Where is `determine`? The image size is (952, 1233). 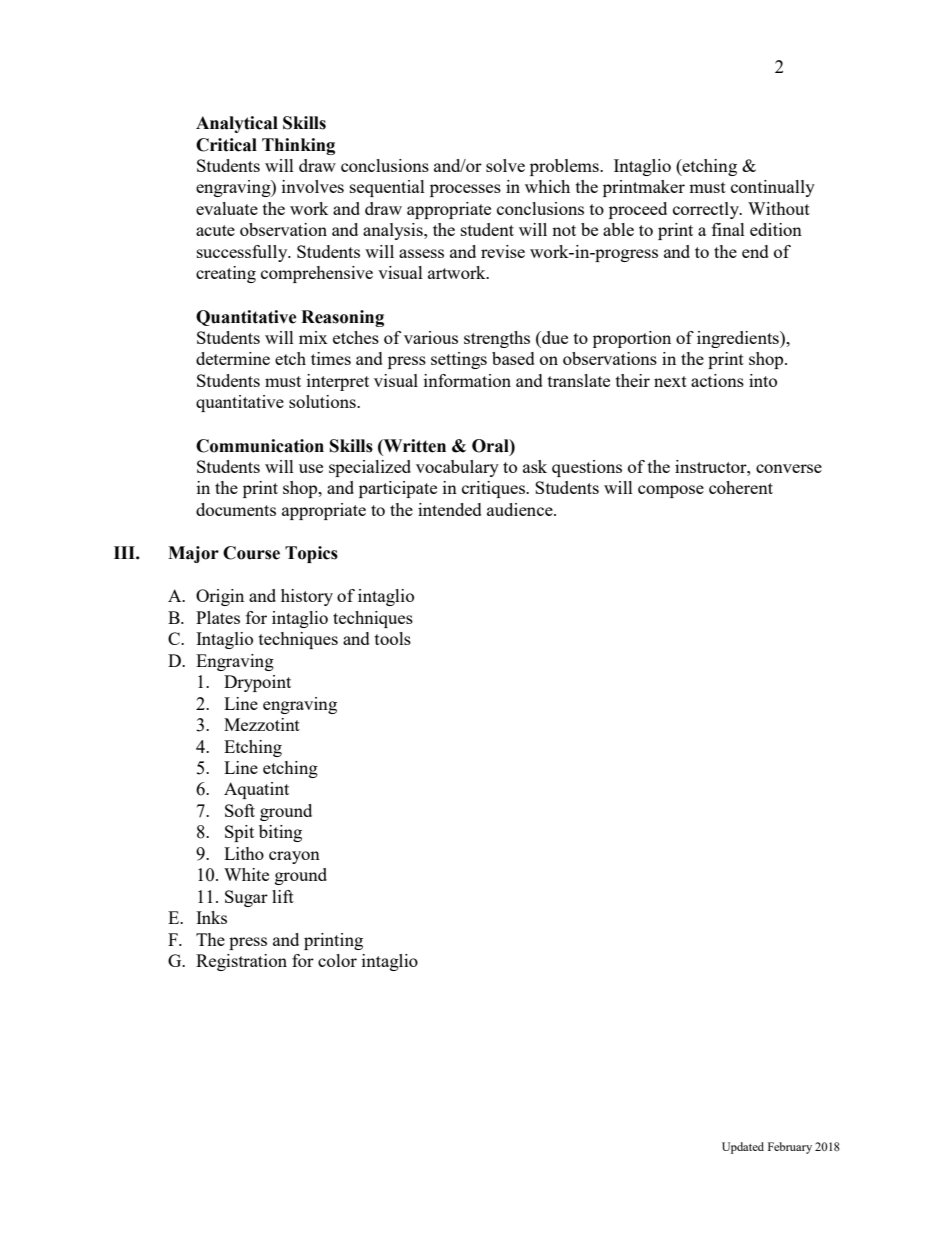 determine is located at coordinates (233, 358).
